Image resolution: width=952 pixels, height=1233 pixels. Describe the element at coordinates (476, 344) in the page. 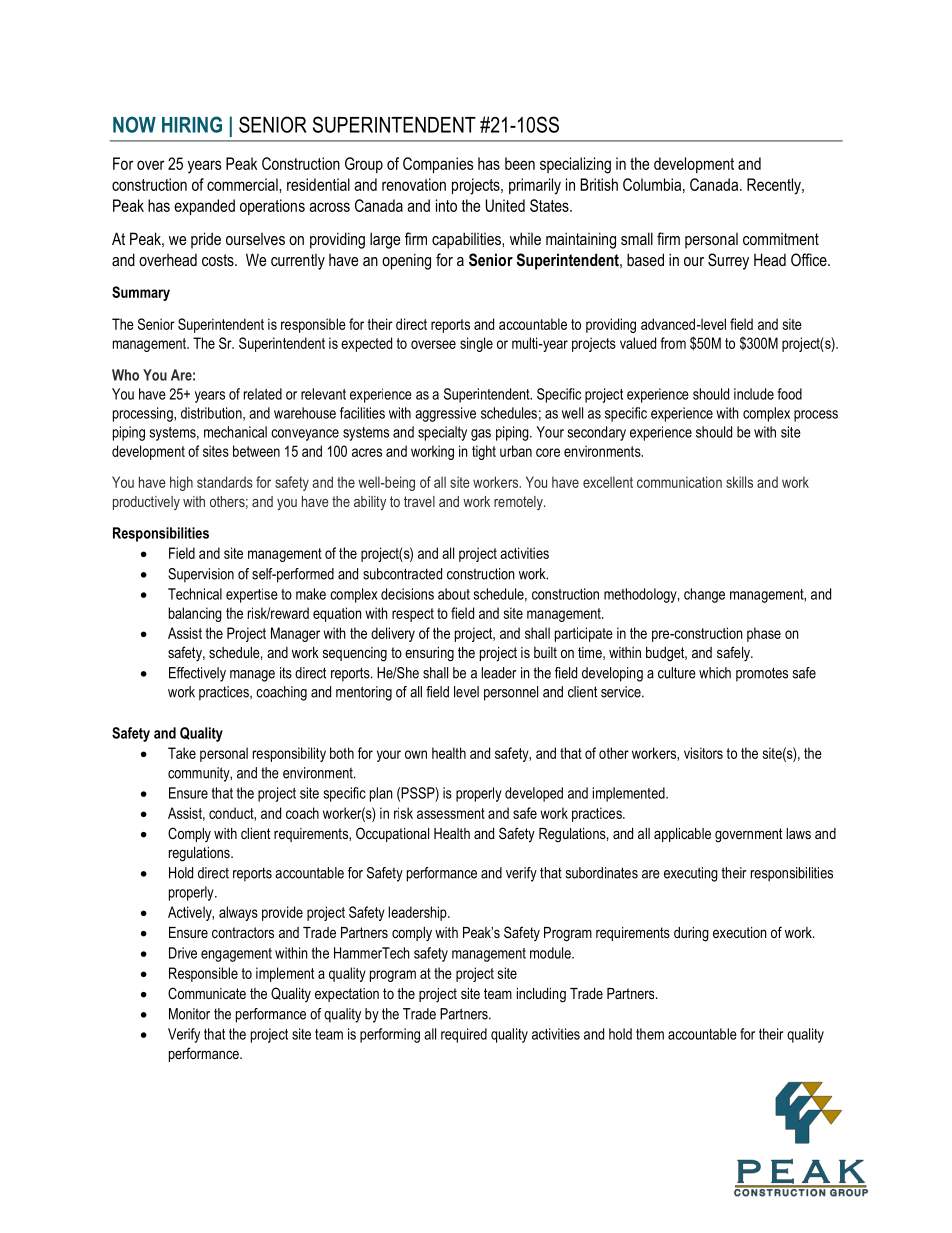

I see `single` at that location.
